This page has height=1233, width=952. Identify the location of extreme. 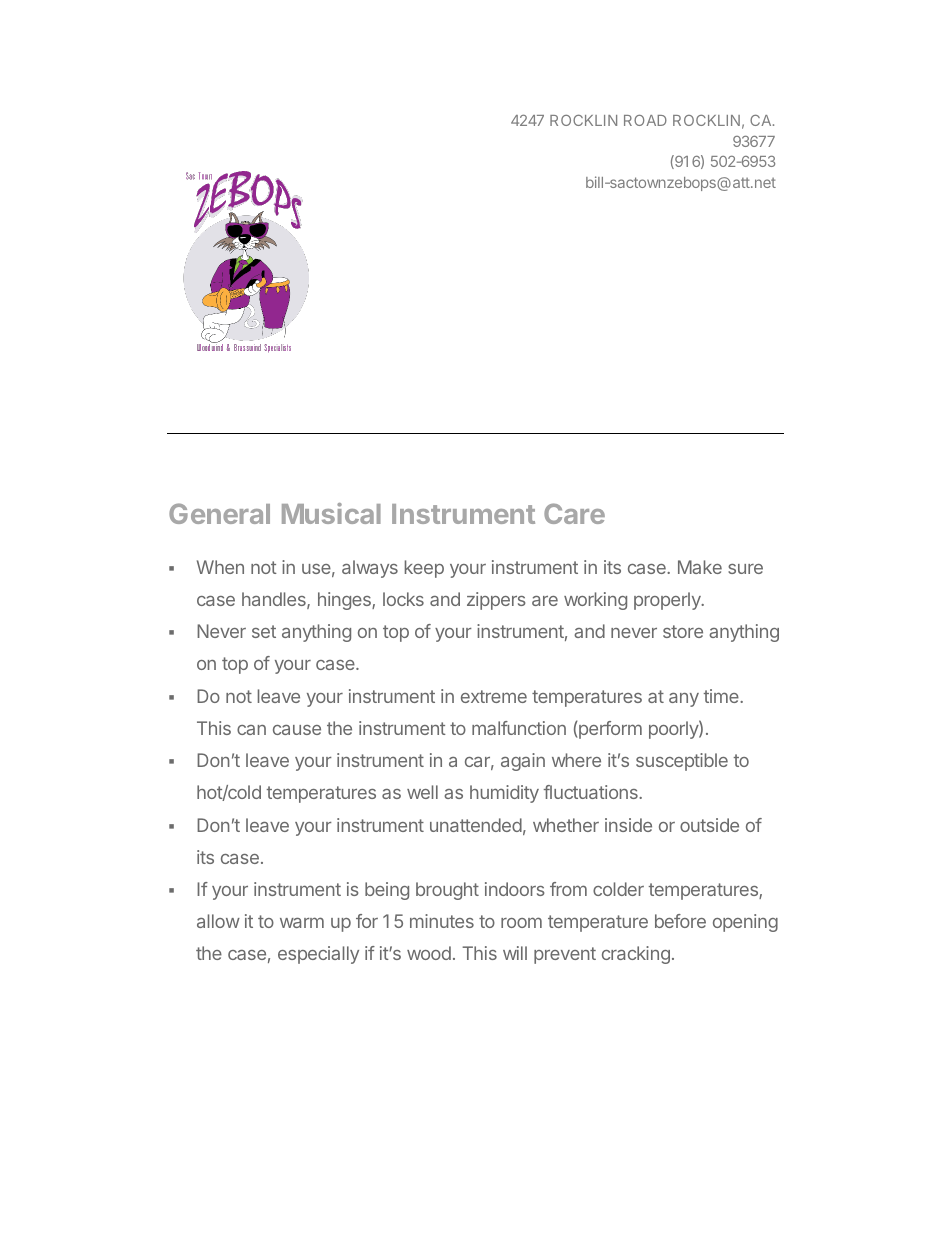
(494, 696).
